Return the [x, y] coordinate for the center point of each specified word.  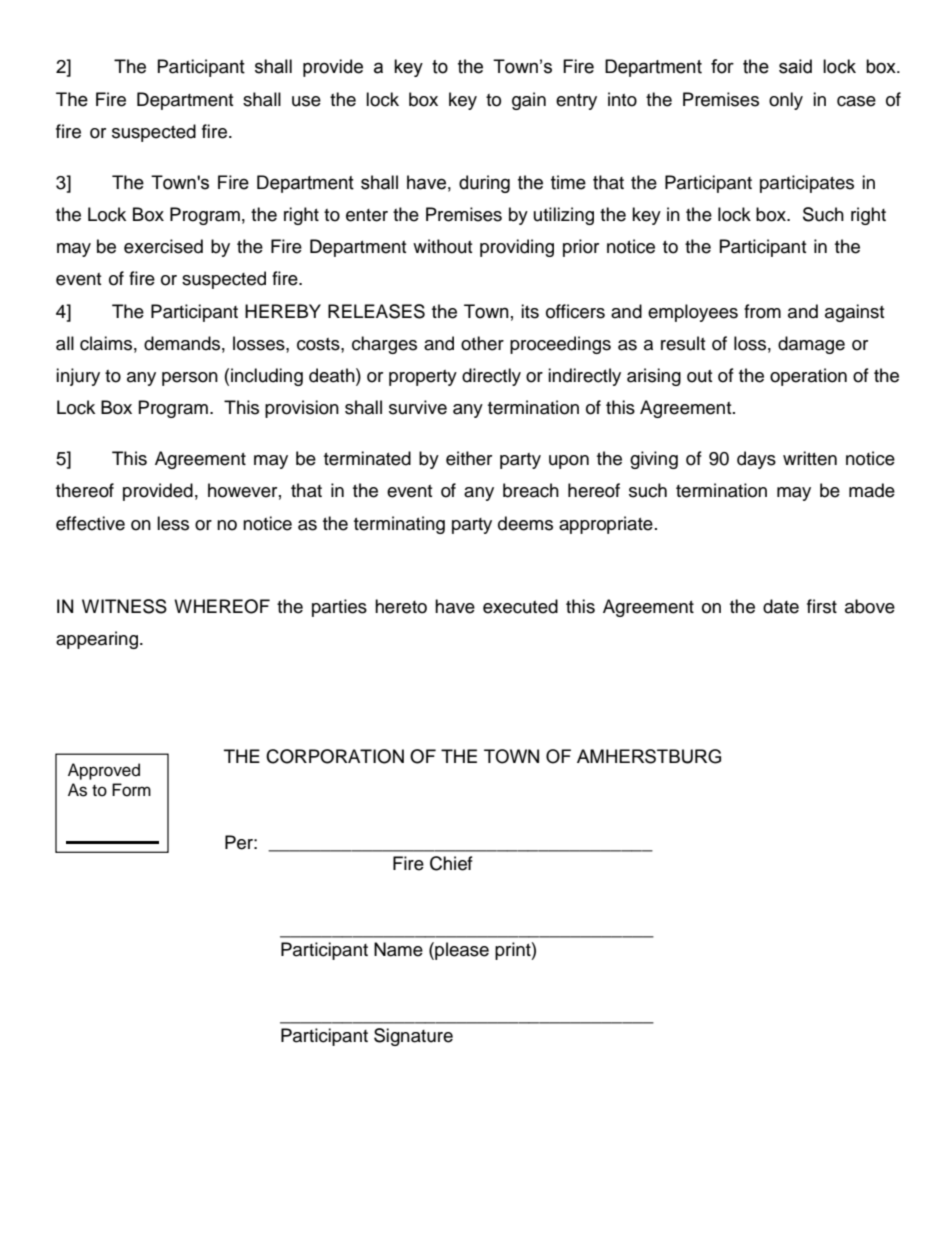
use [306, 101]
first [822, 606]
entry [576, 102]
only [786, 101]
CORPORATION [335, 756]
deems [525, 523]
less [173, 523]
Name [398, 949]
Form [131, 790]
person [190, 379]
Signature [413, 1037]
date [781, 606]
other [482, 343]
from [762, 311]
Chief [451, 863]
